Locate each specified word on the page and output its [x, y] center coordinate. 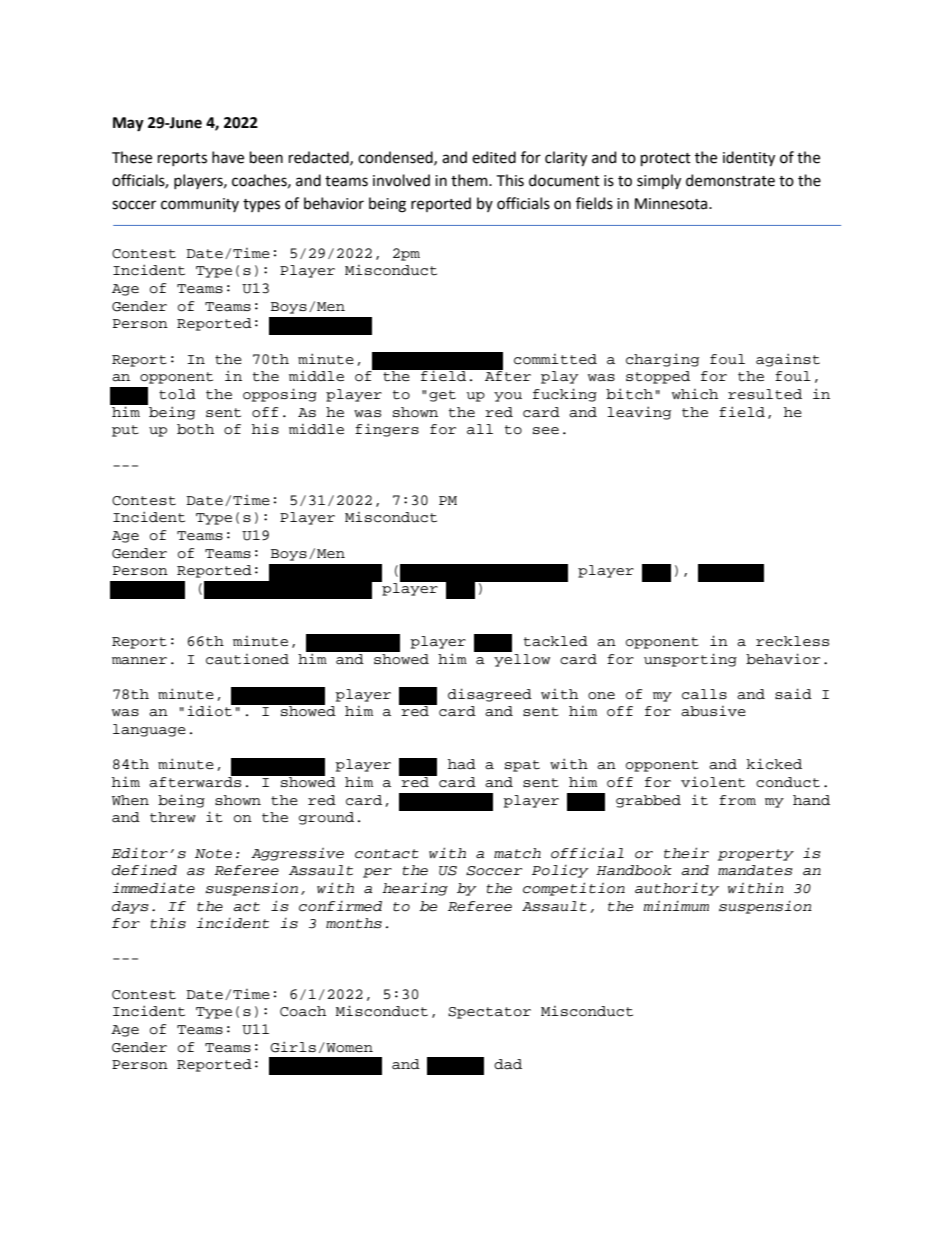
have [228, 157]
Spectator [489, 1013]
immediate [153, 888]
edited [494, 157]
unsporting [690, 660]
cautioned [247, 659]
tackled [556, 641]
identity [749, 158]
